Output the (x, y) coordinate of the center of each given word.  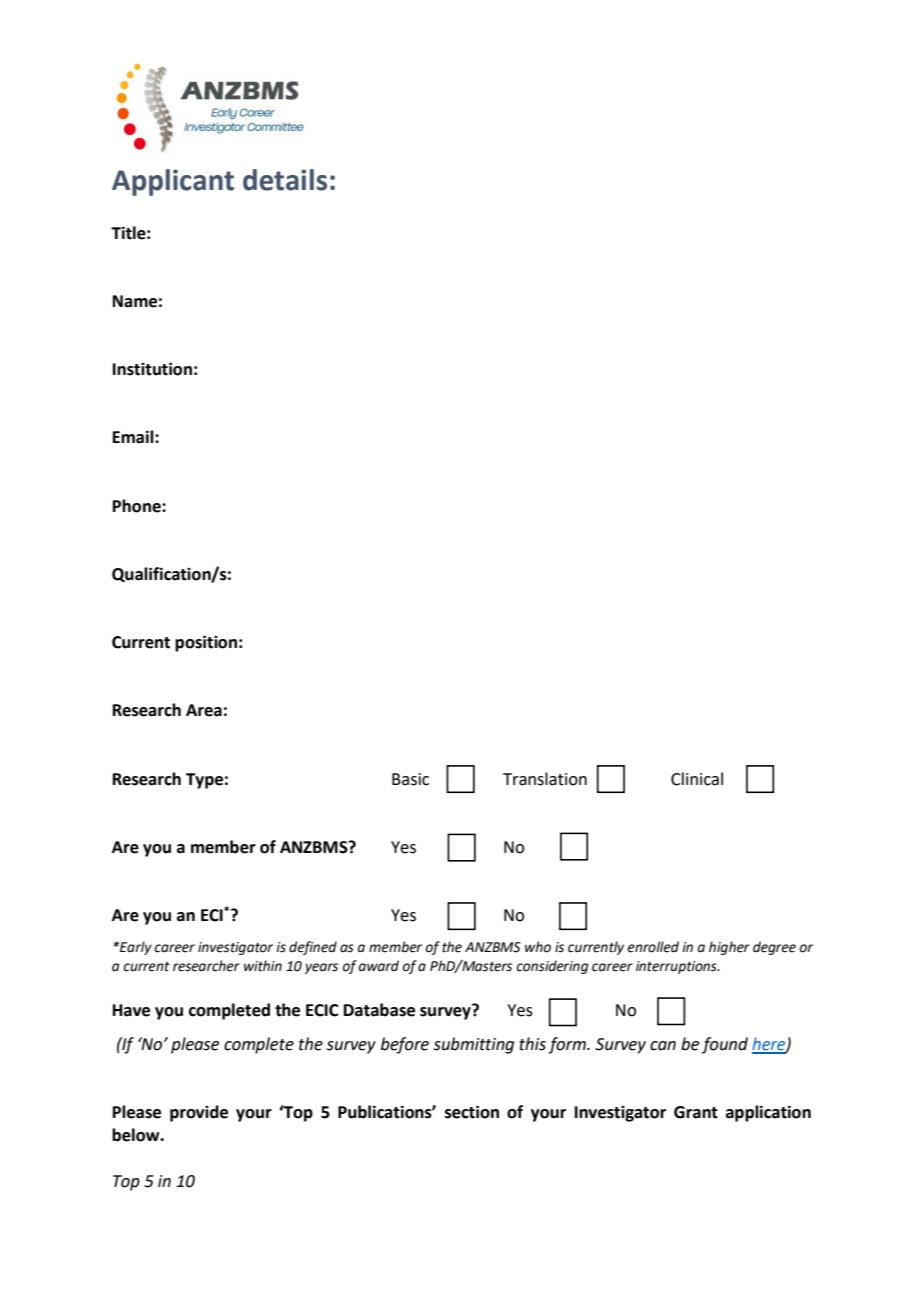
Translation (545, 779)
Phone (138, 506)
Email (134, 437)
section (472, 1112)
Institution (152, 369)
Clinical (697, 779)
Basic (410, 779)
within (263, 966)
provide (199, 1113)
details (285, 180)
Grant (696, 1112)
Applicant (173, 182)
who (538, 947)
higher (729, 948)
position (206, 643)
